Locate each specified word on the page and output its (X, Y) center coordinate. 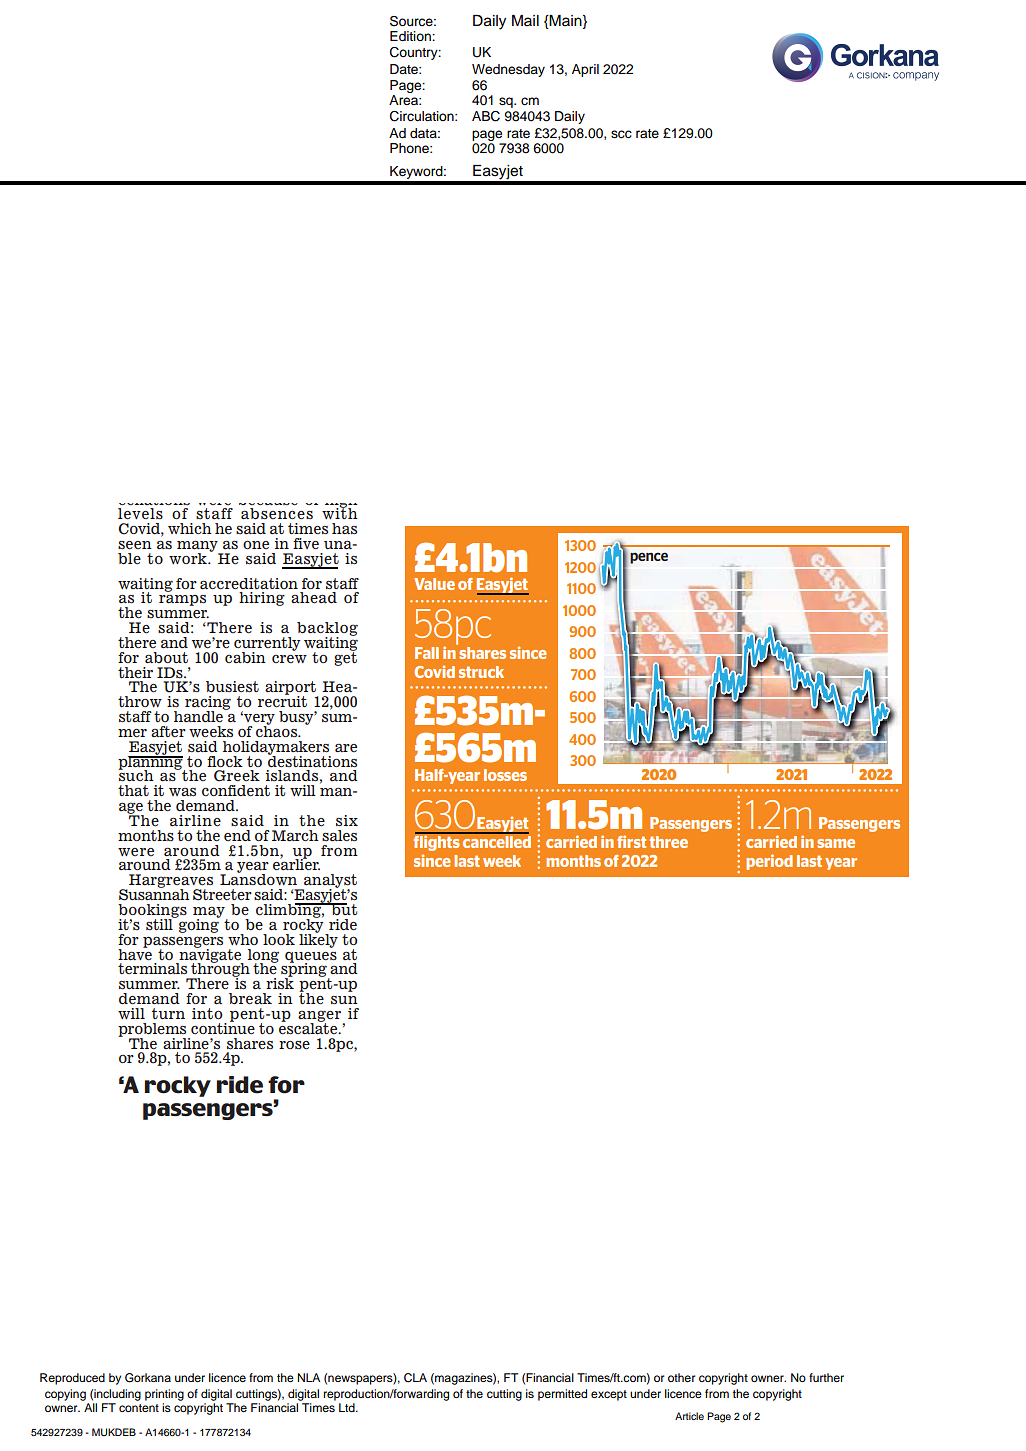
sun (344, 1000)
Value (434, 584)
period (769, 862)
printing (164, 1395)
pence (649, 558)
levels (140, 514)
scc (621, 134)
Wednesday (508, 70)
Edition (411, 36)
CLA (415, 1378)
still (160, 923)
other (681, 1377)
